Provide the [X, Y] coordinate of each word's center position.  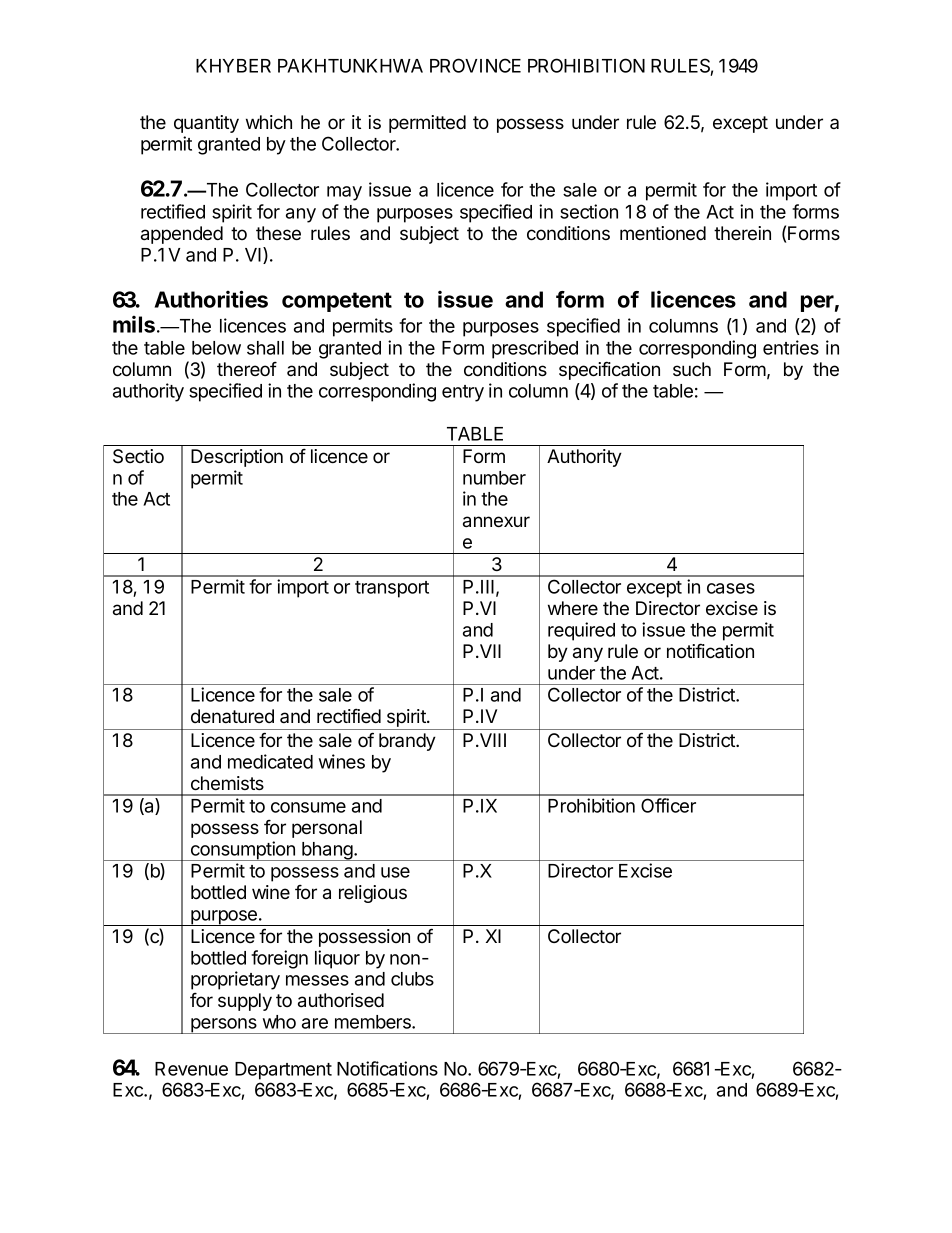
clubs [412, 979]
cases [731, 588]
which [269, 122]
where [573, 608]
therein [742, 233]
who [279, 1022]
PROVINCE [475, 65]
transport [392, 589]
